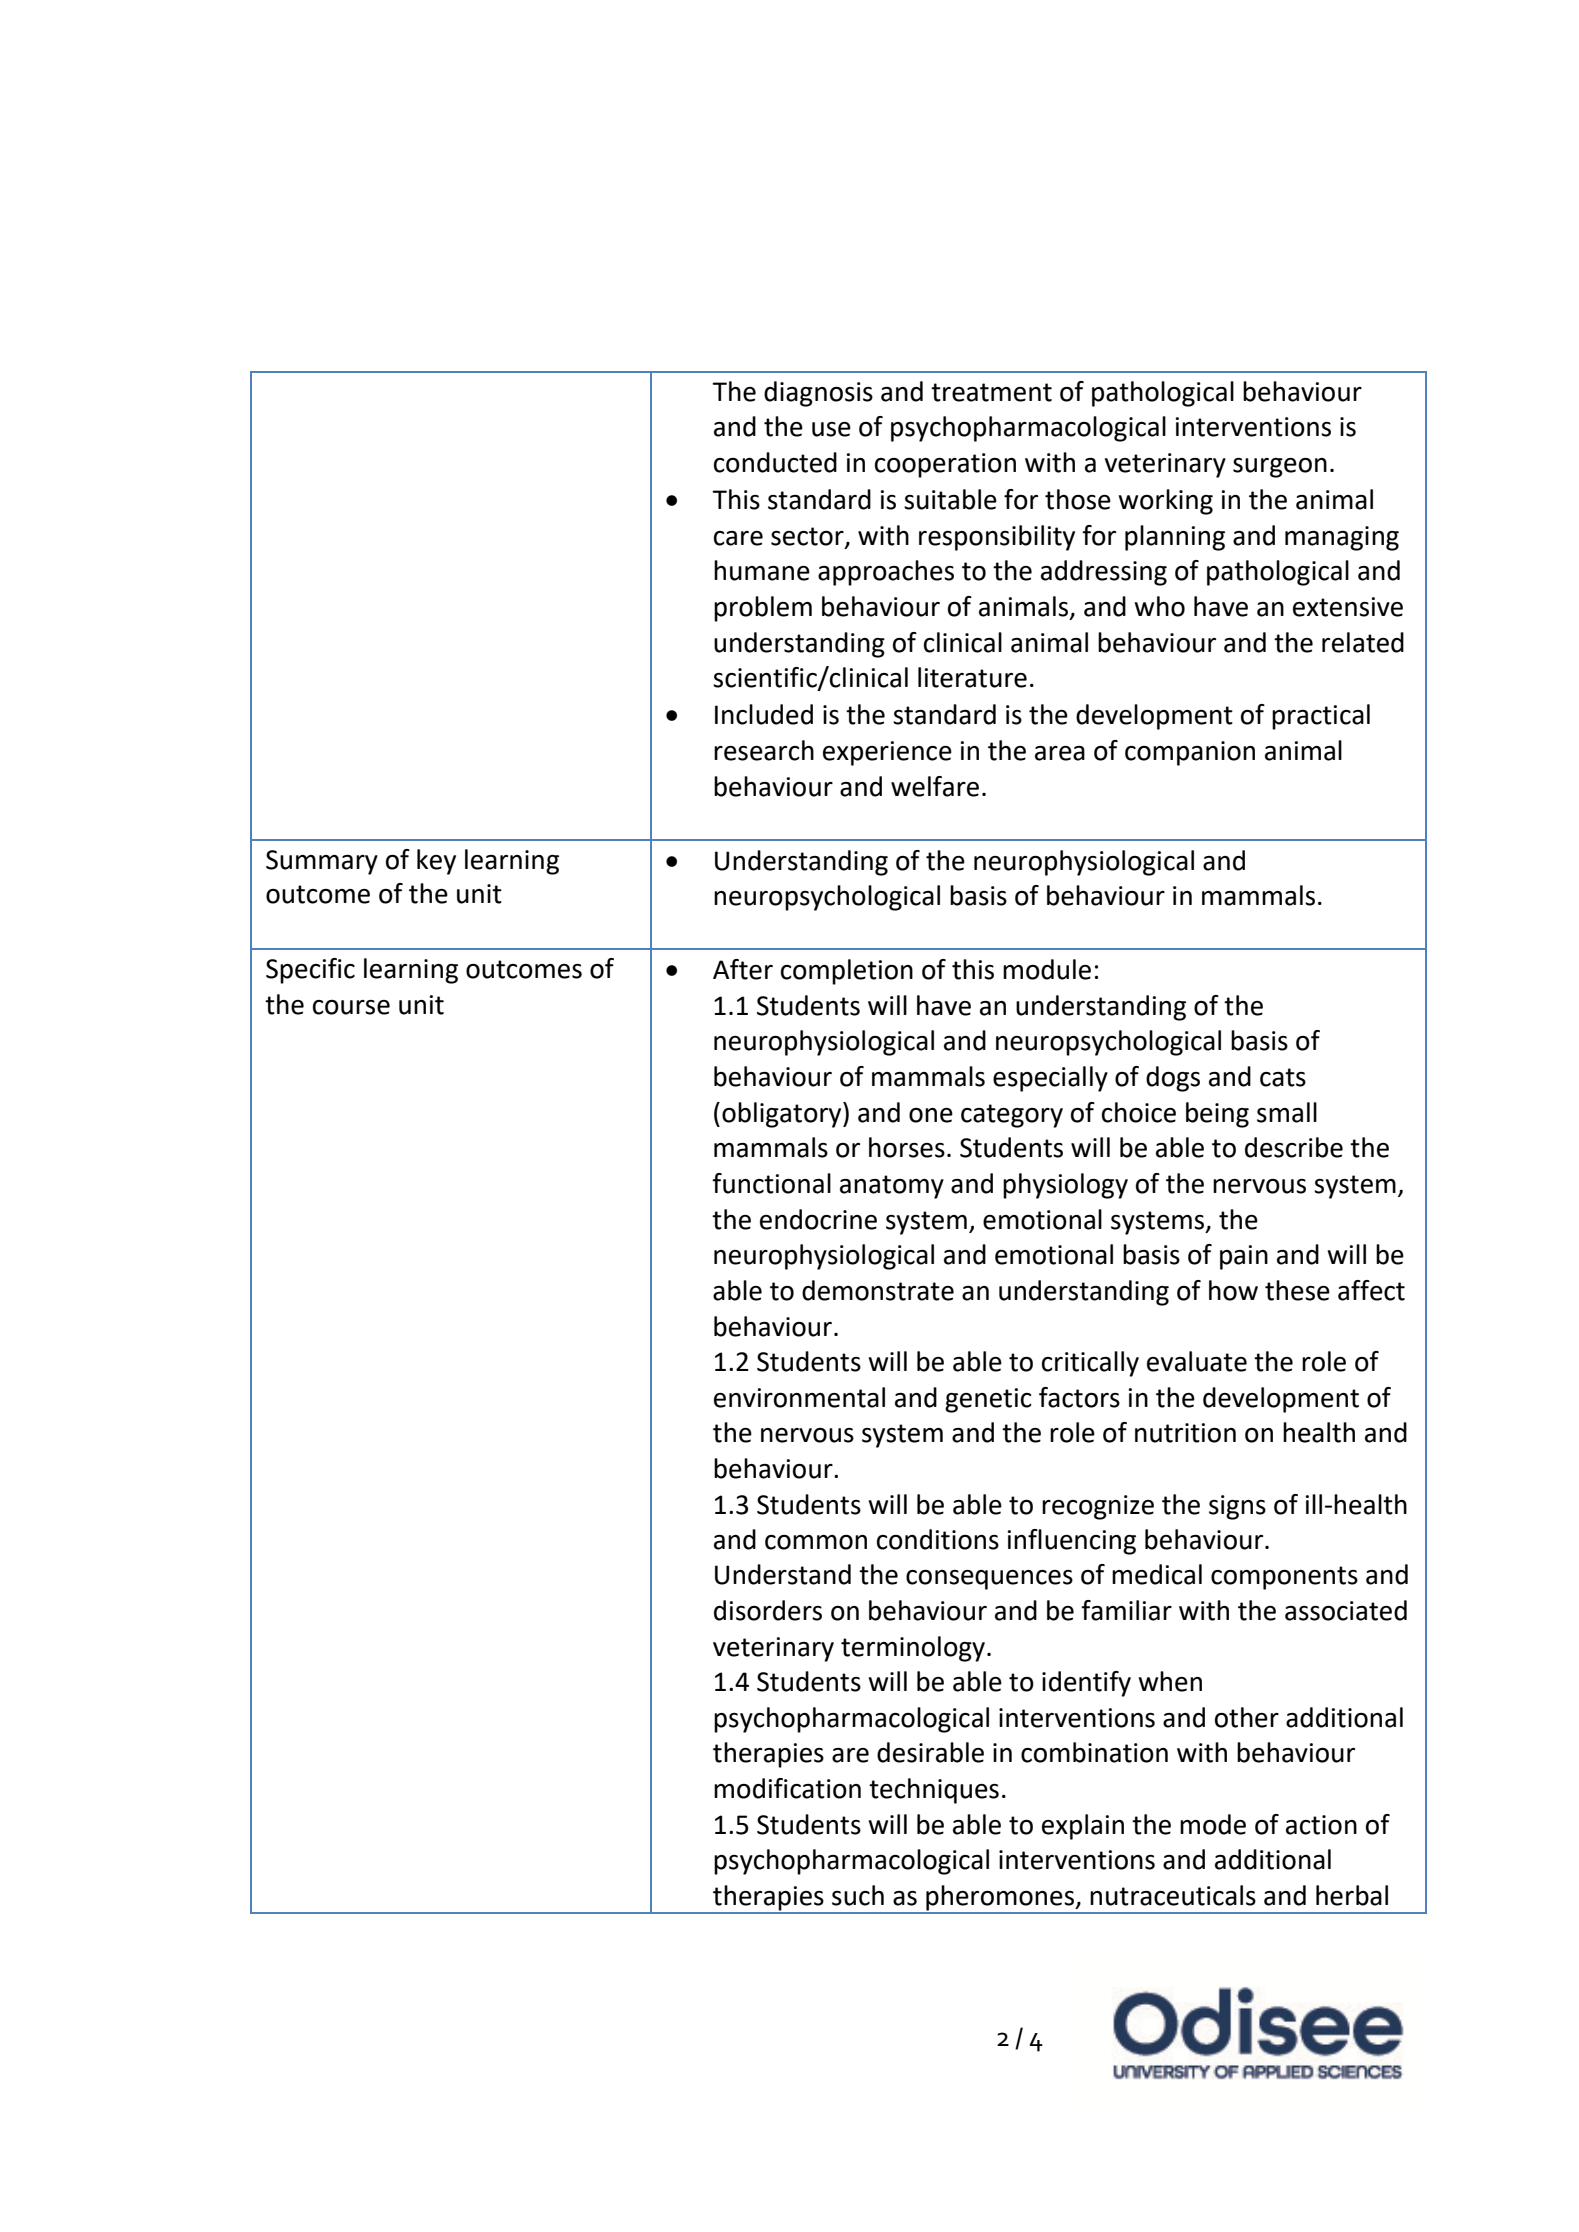  What do you see at coordinates (831, 429) in the screenshot?
I see `use` at bounding box center [831, 429].
